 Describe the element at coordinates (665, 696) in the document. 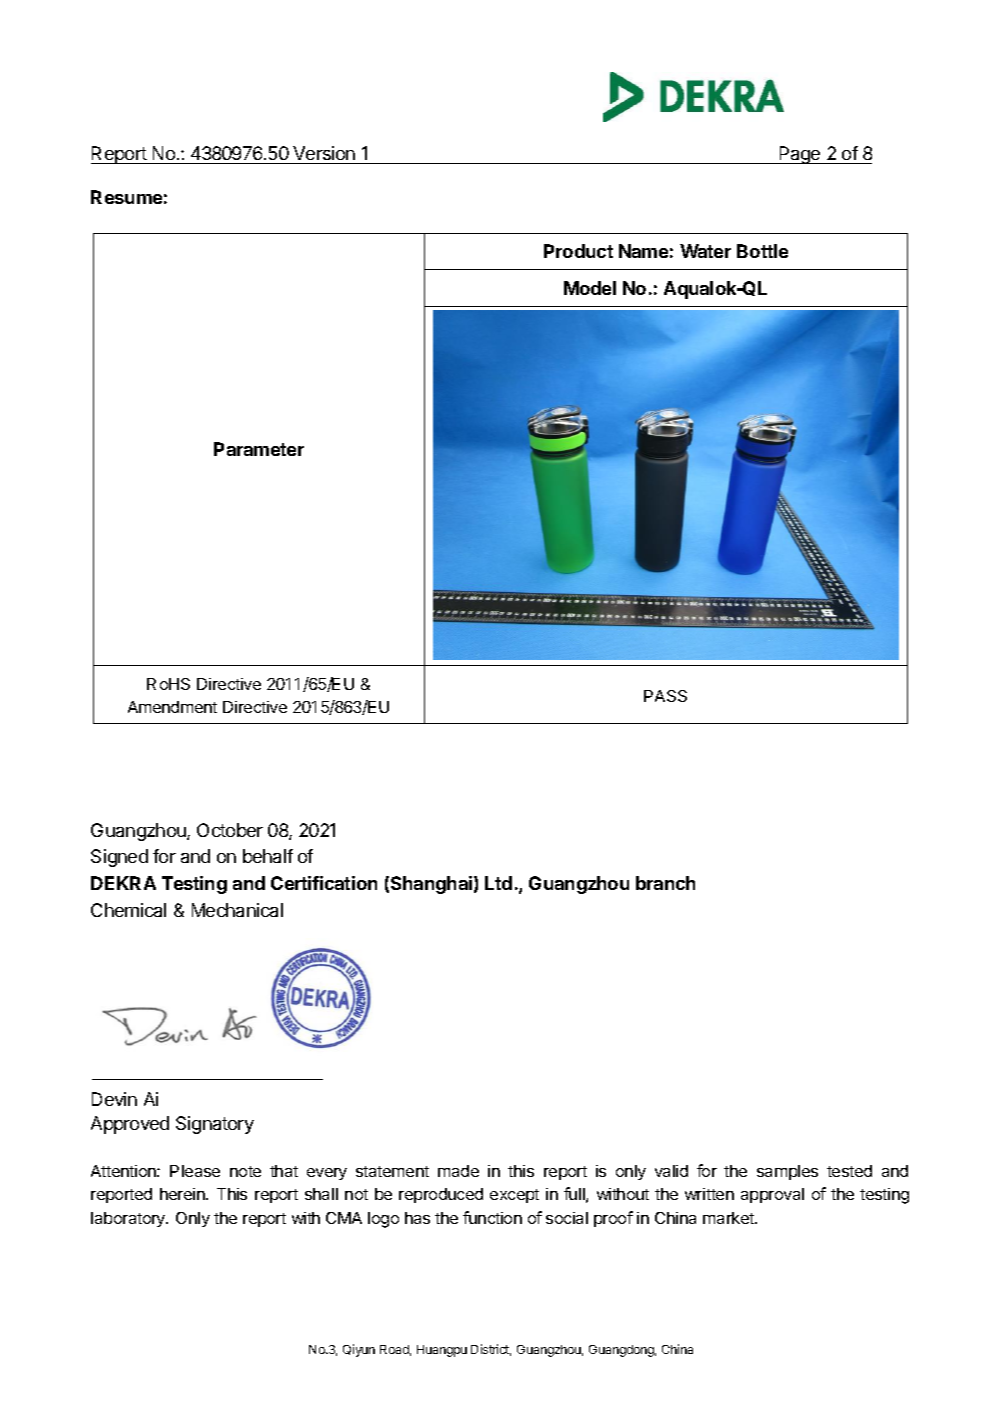

I see `PASS` at that location.
